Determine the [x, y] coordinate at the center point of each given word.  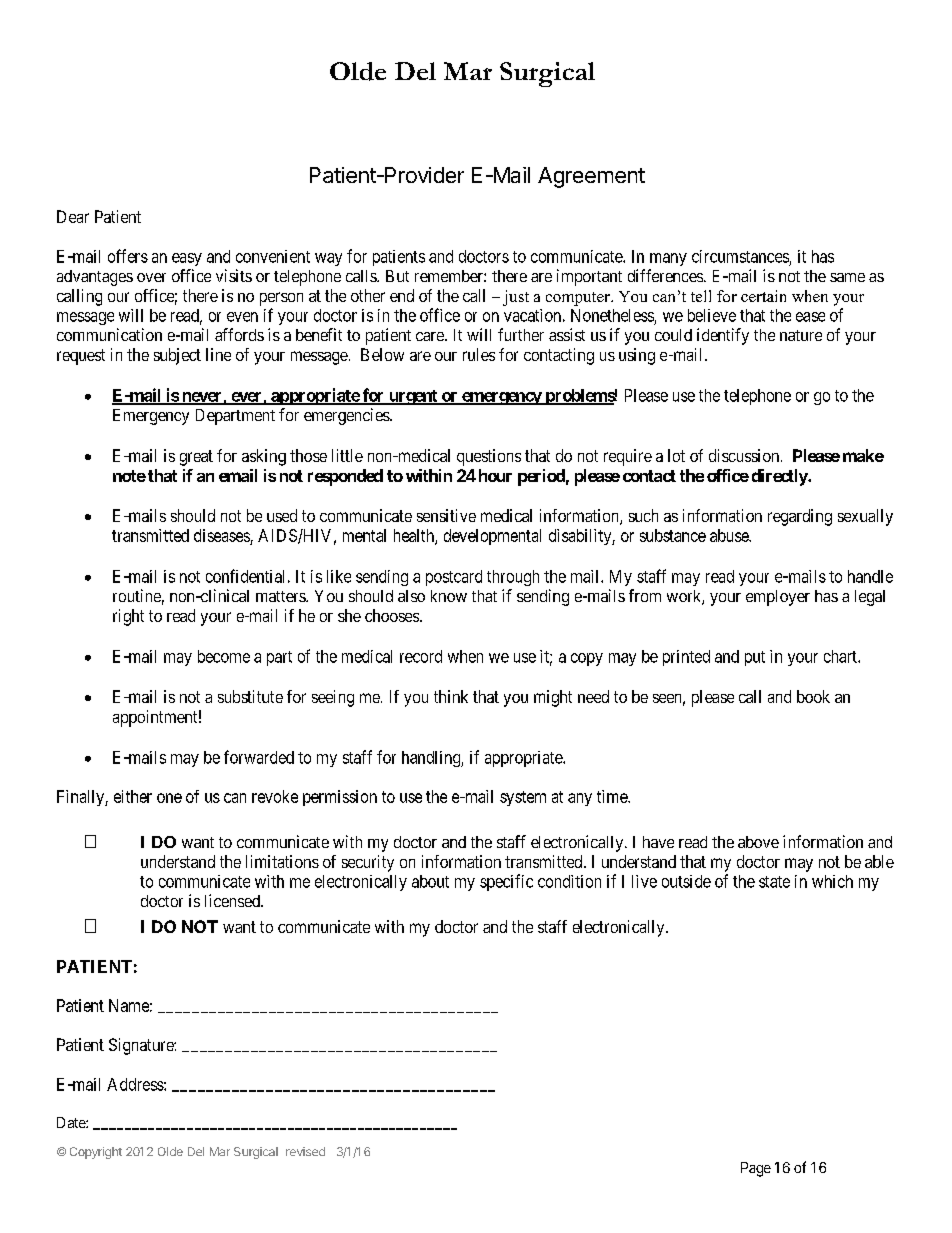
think [451, 696]
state [774, 882]
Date [72, 1122]
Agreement [591, 177]
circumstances [740, 256]
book [813, 696]
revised [305, 1151]
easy [187, 259]
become [224, 656]
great [196, 458]
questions [489, 457]
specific [506, 882]
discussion [745, 455]
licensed [233, 900]
